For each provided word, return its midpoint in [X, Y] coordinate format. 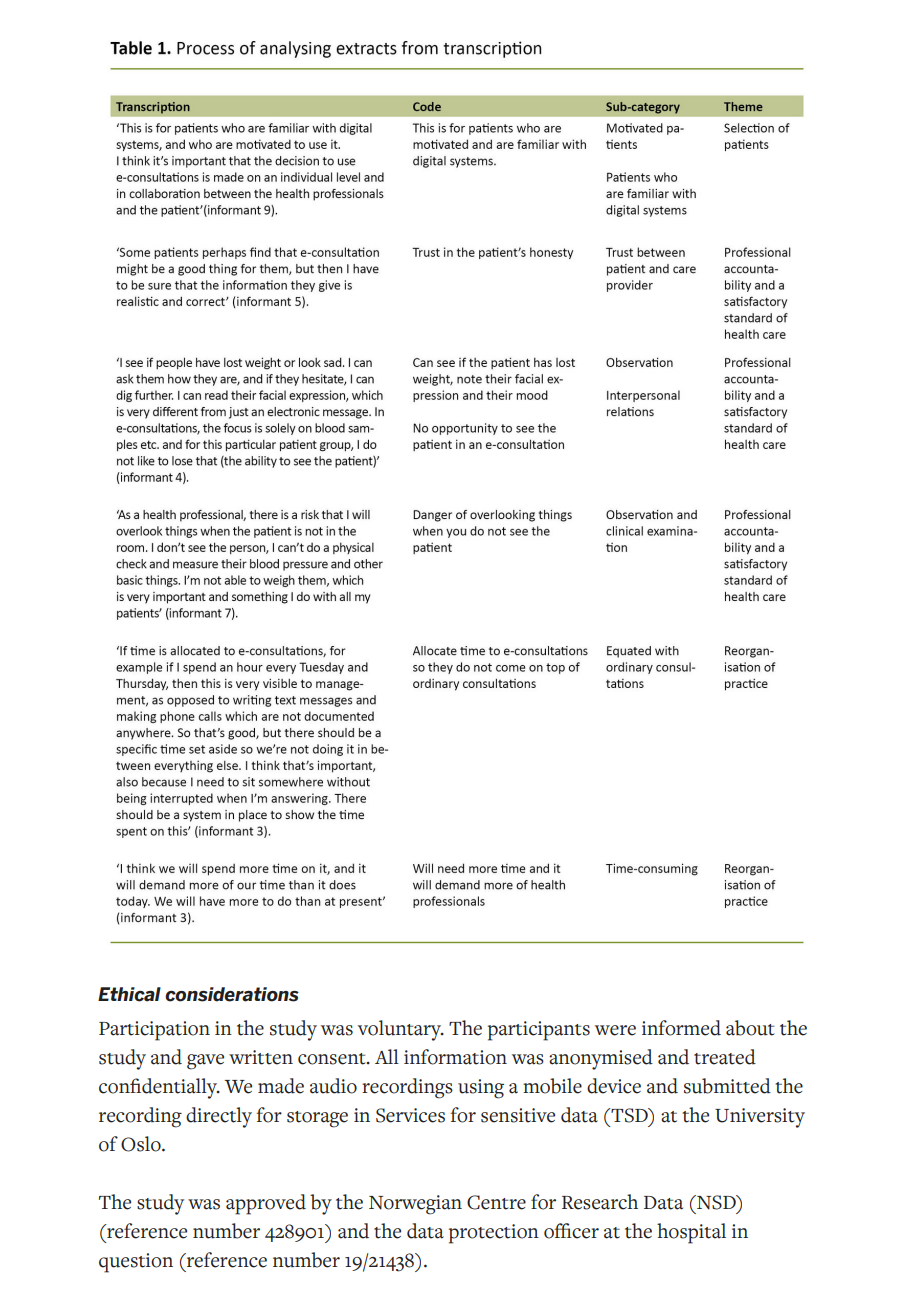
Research [600, 1202]
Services [410, 1115]
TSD [629, 1115]
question [136, 1263]
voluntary [400, 1030]
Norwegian [415, 1205]
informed [681, 1028]
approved [266, 1204]
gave [205, 1062]
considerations [232, 994]
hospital [691, 1233]
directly [219, 1117]
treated [725, 1057]
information [455, 1057]
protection [494, 1234]
